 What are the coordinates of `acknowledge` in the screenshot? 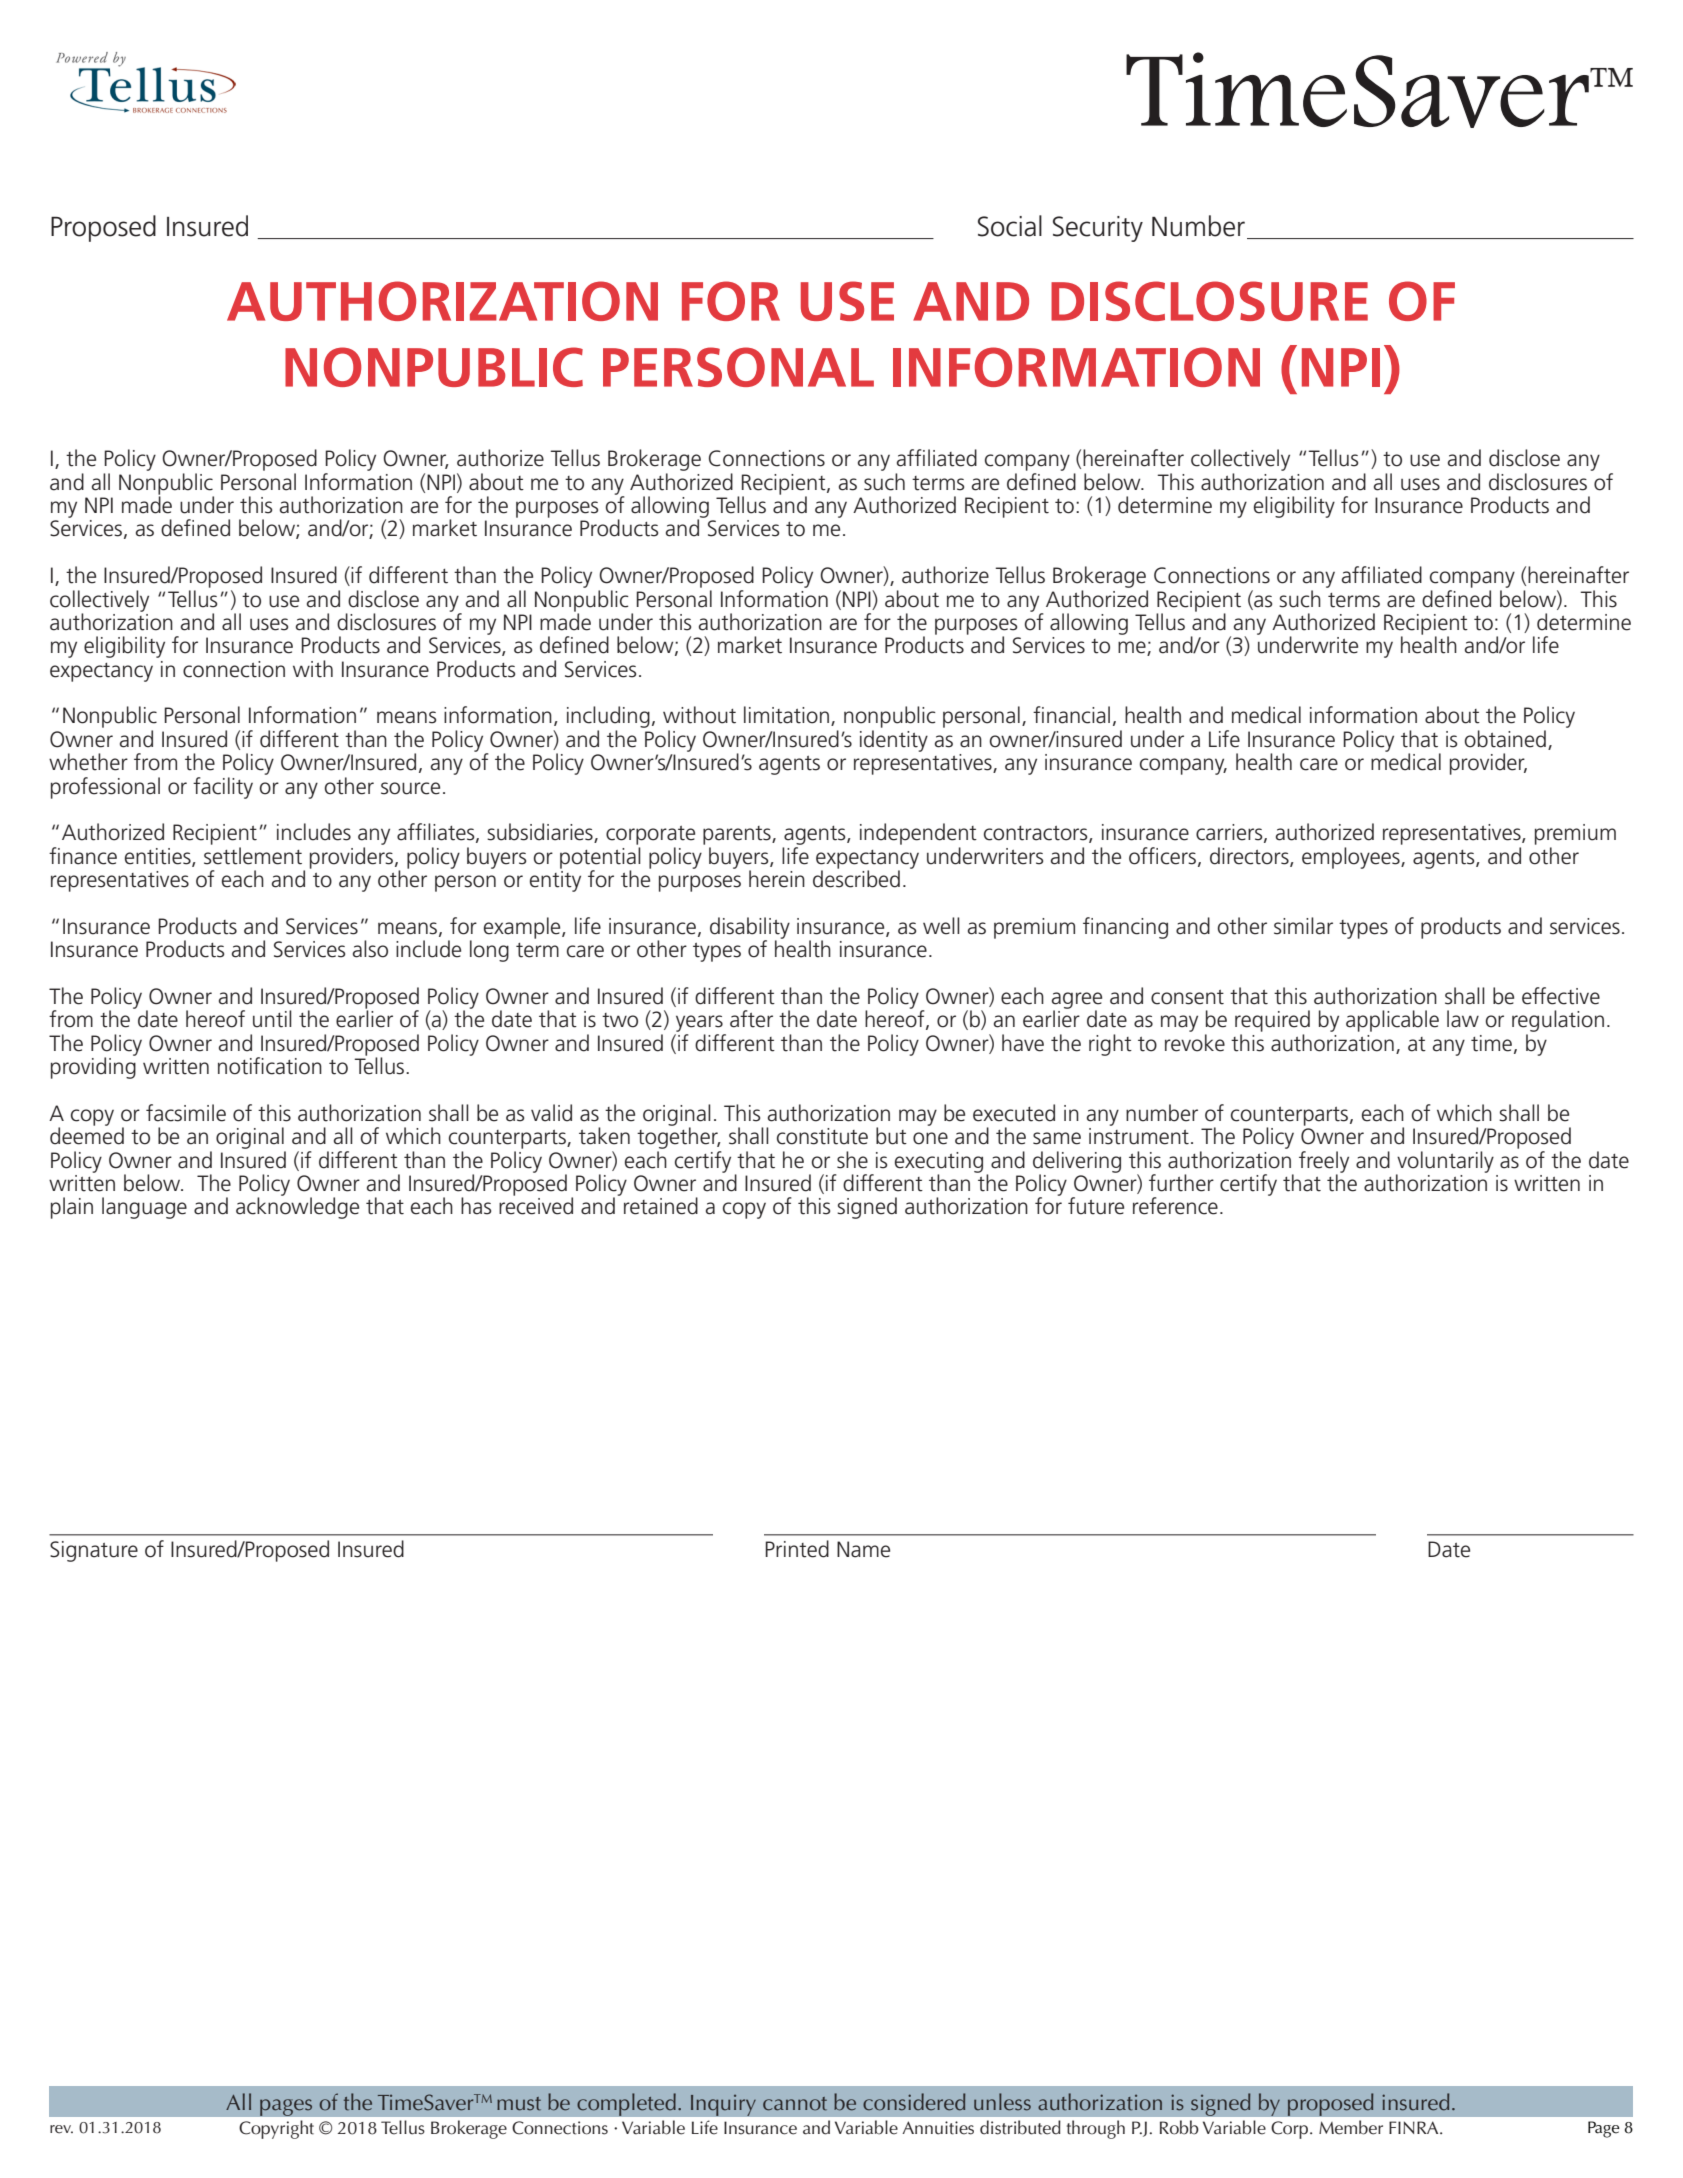 It's located at (297, 1207).
